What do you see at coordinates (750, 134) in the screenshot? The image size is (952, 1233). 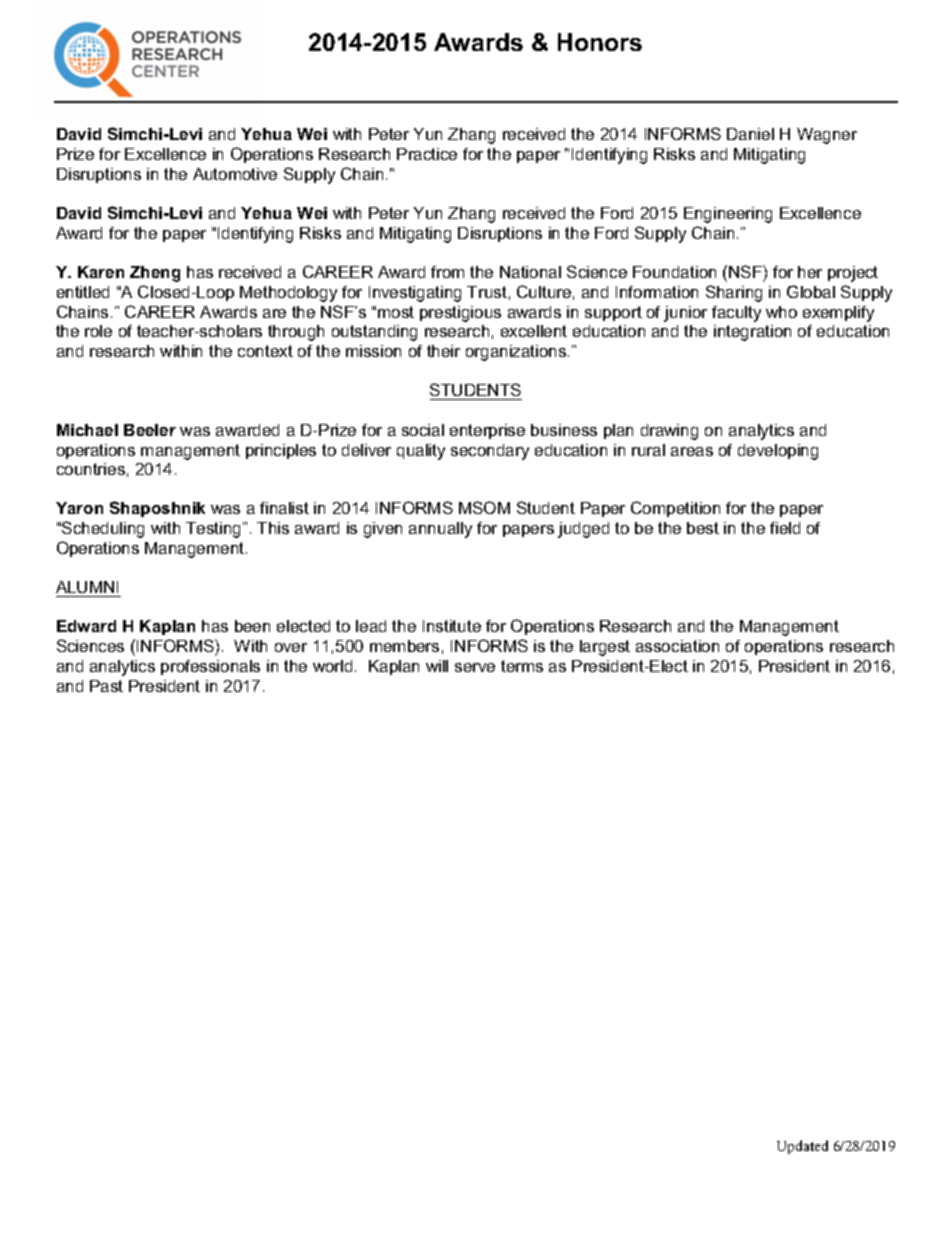 I see `Daniel` at bounding box center [750, 134].
